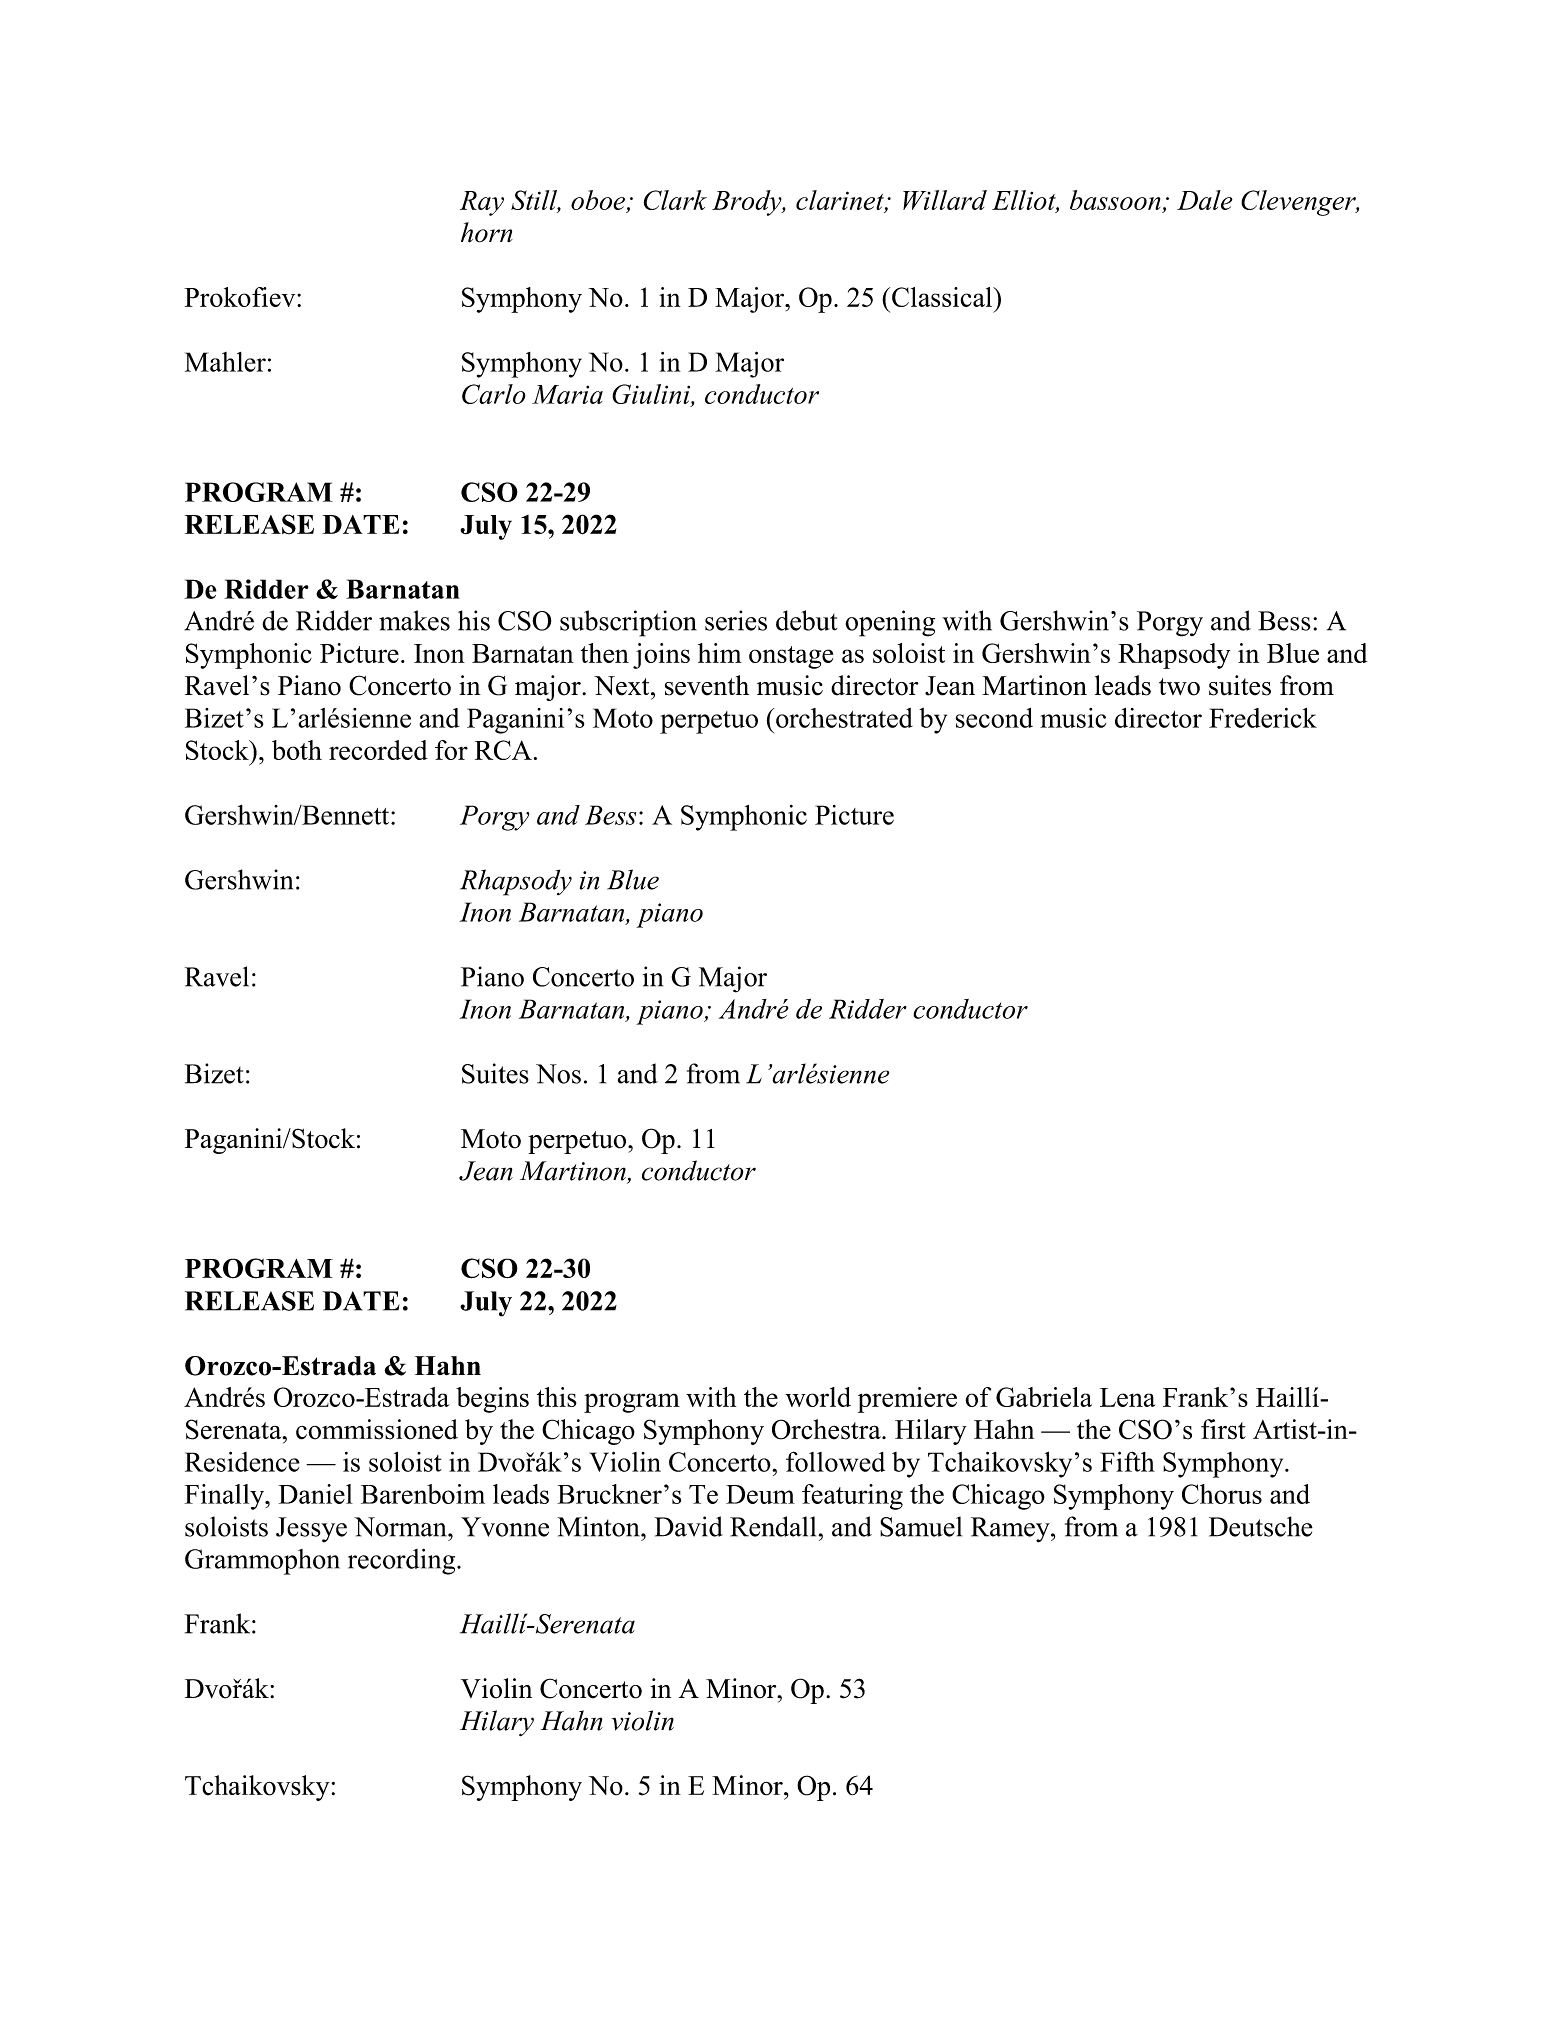 Image resolution: width=1565 pixels, height=2026 pixels. I want to click on horn, so click(487, 232).
